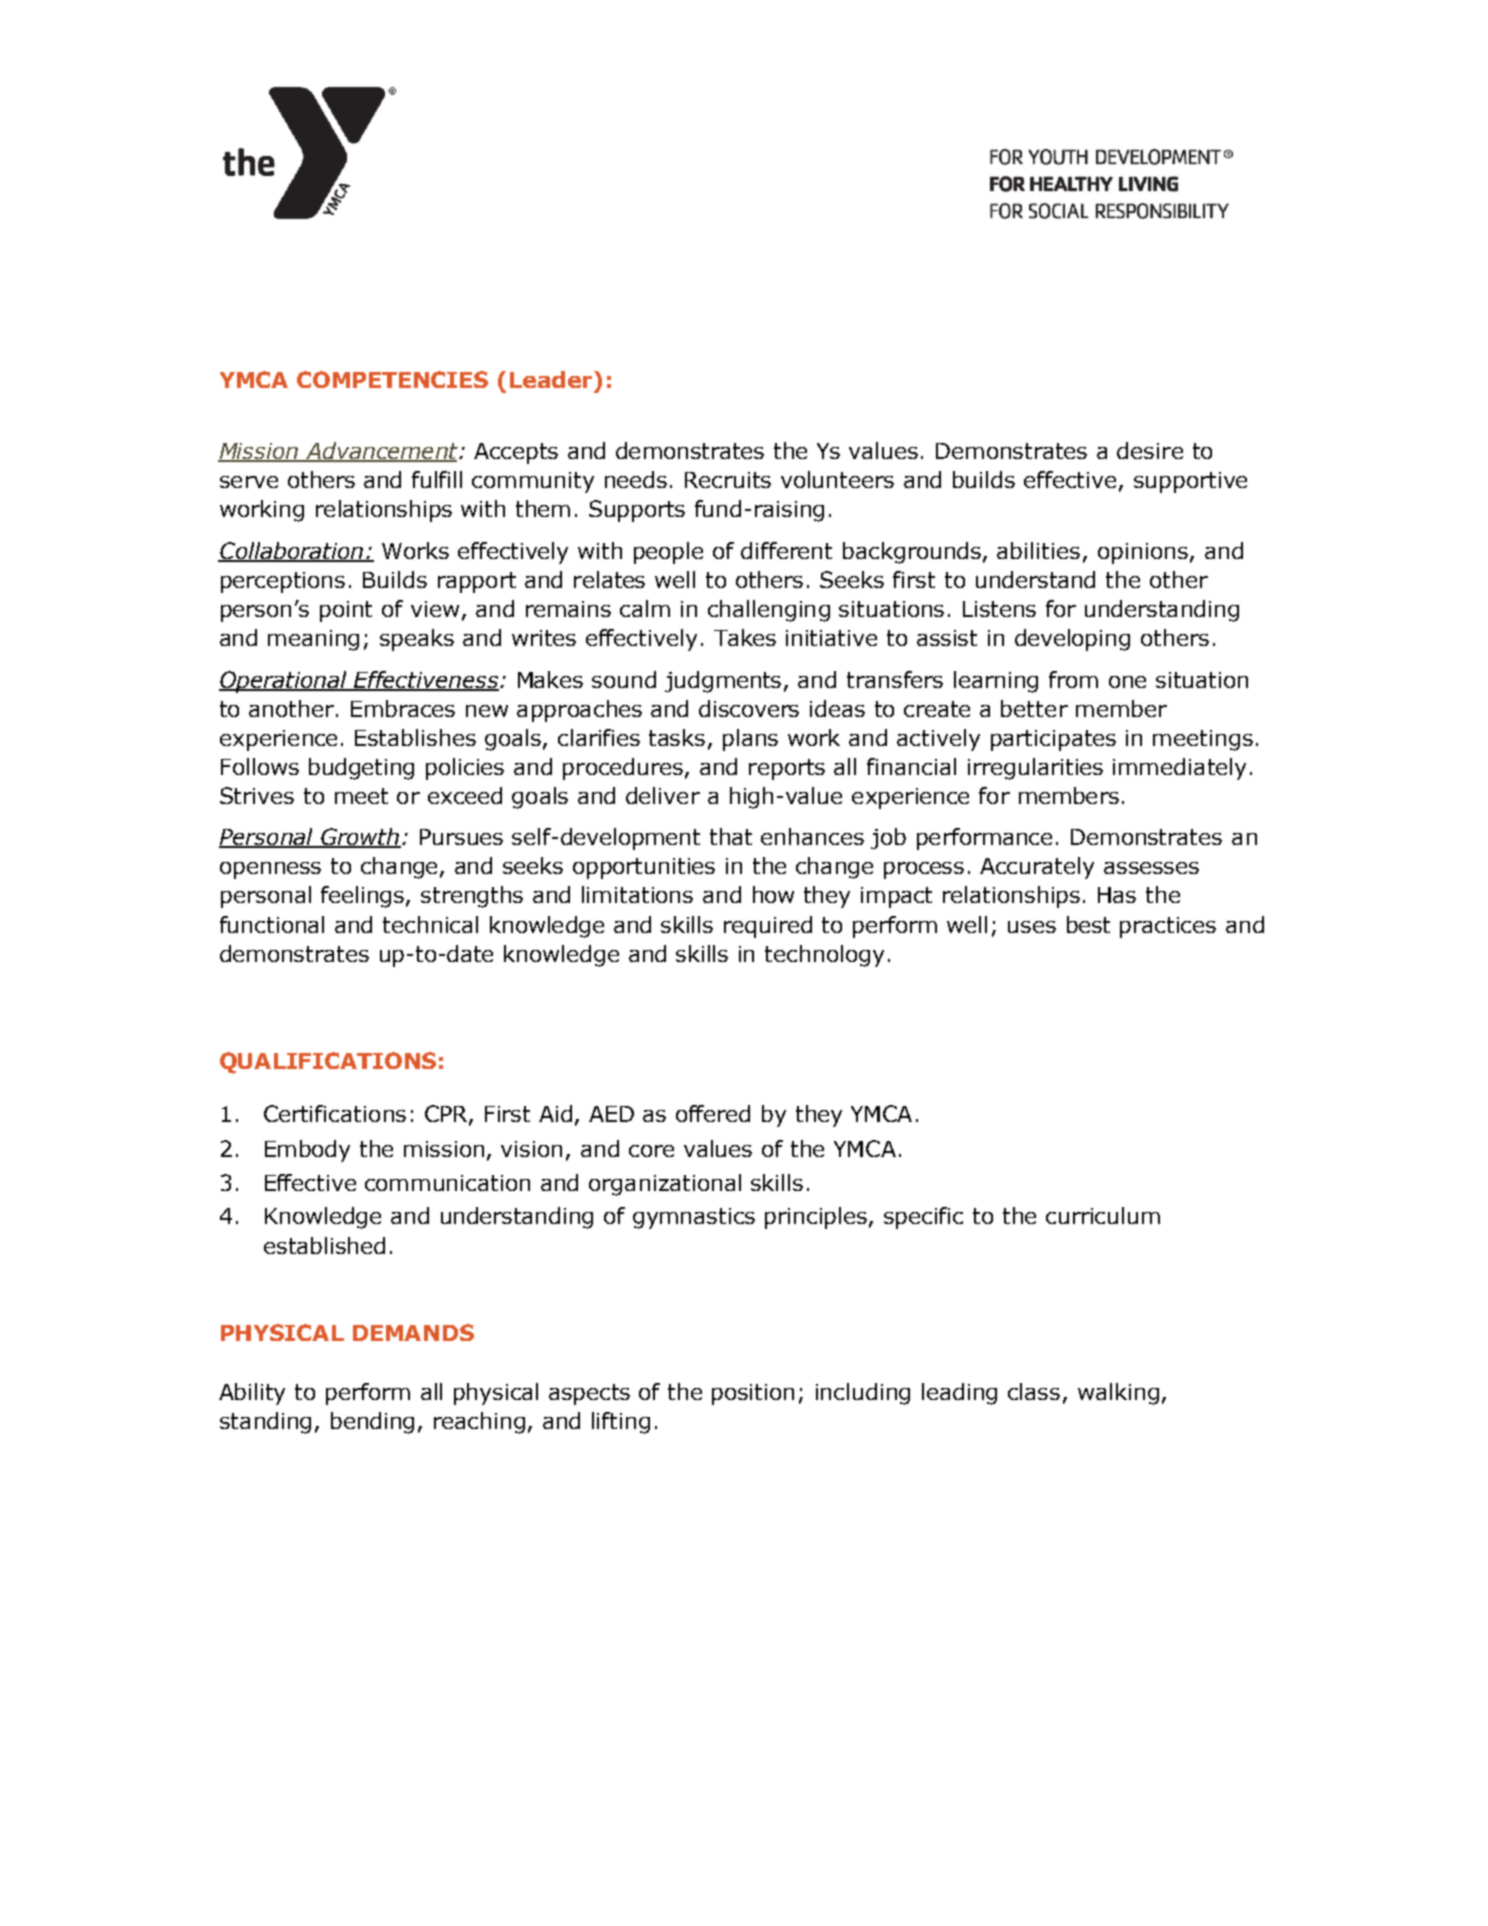 The width and height of the screenshot is (1488, 1926). I want to click on Takes, so click(745, 637).
